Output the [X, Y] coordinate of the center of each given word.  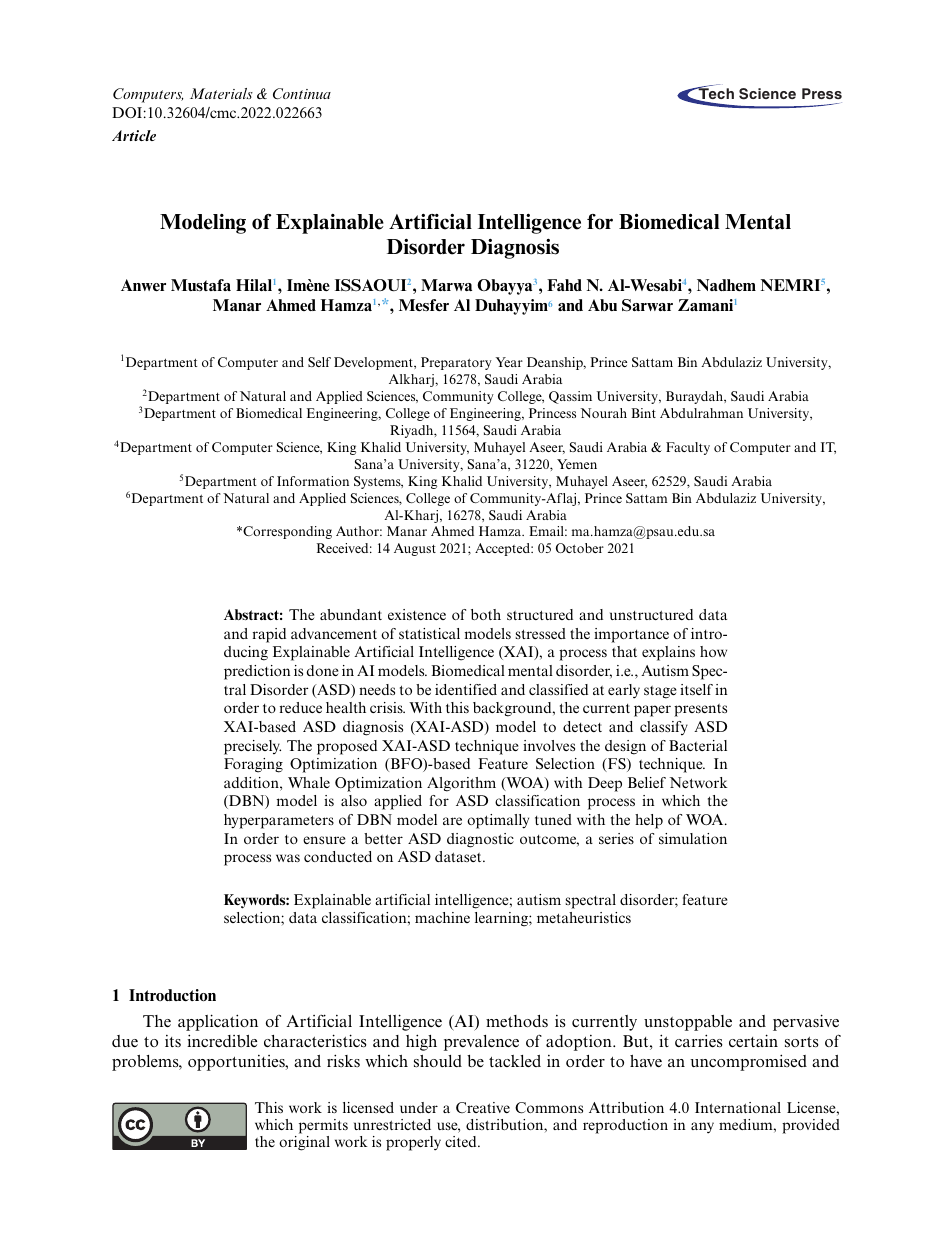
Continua [302, 94]
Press [822, 95]
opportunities [237, 1063]
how [713, 651]
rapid [269, 635]
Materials [221, 93]
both [486, 614]
